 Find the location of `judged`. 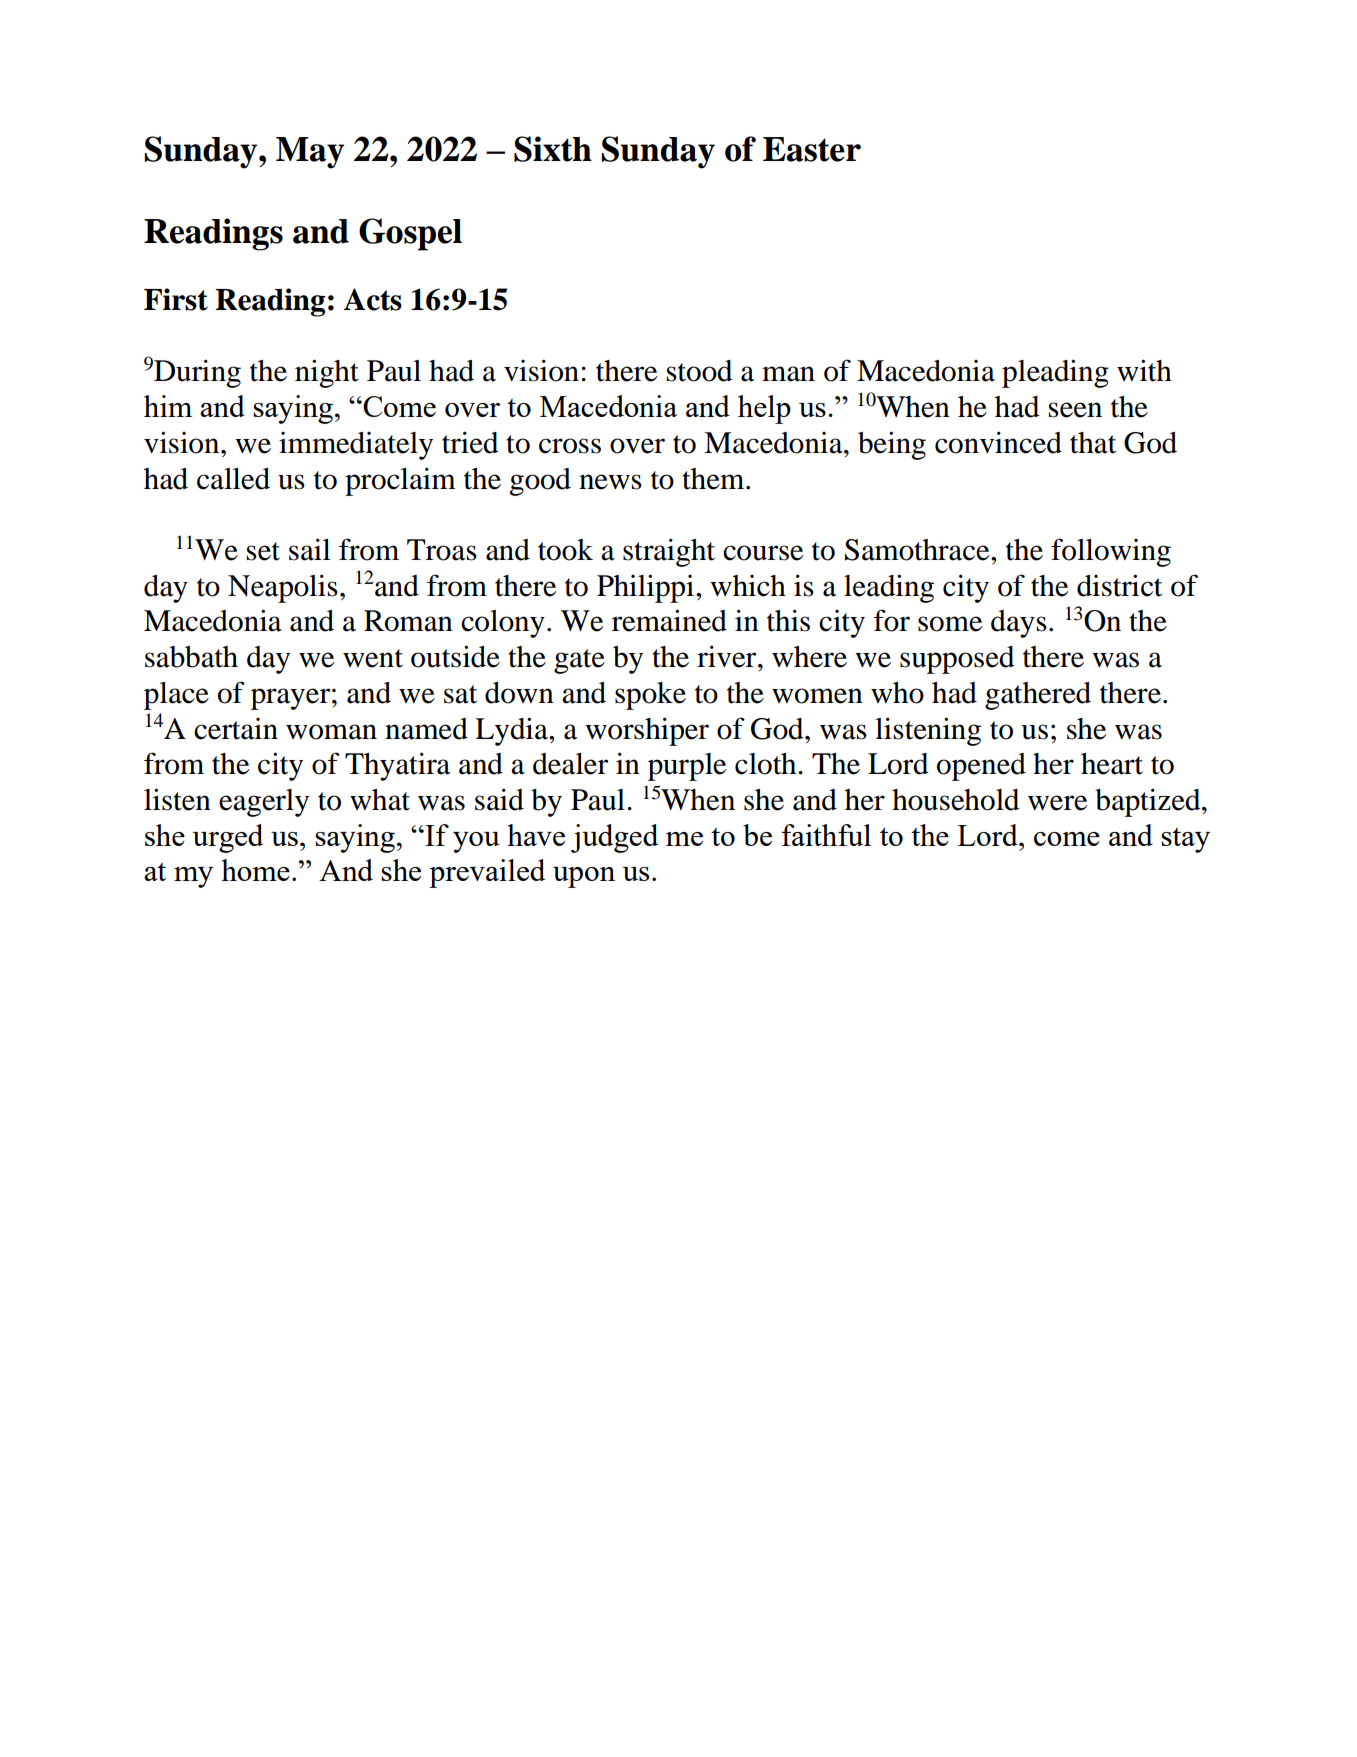

judged is located at coordinates (614, 838).
